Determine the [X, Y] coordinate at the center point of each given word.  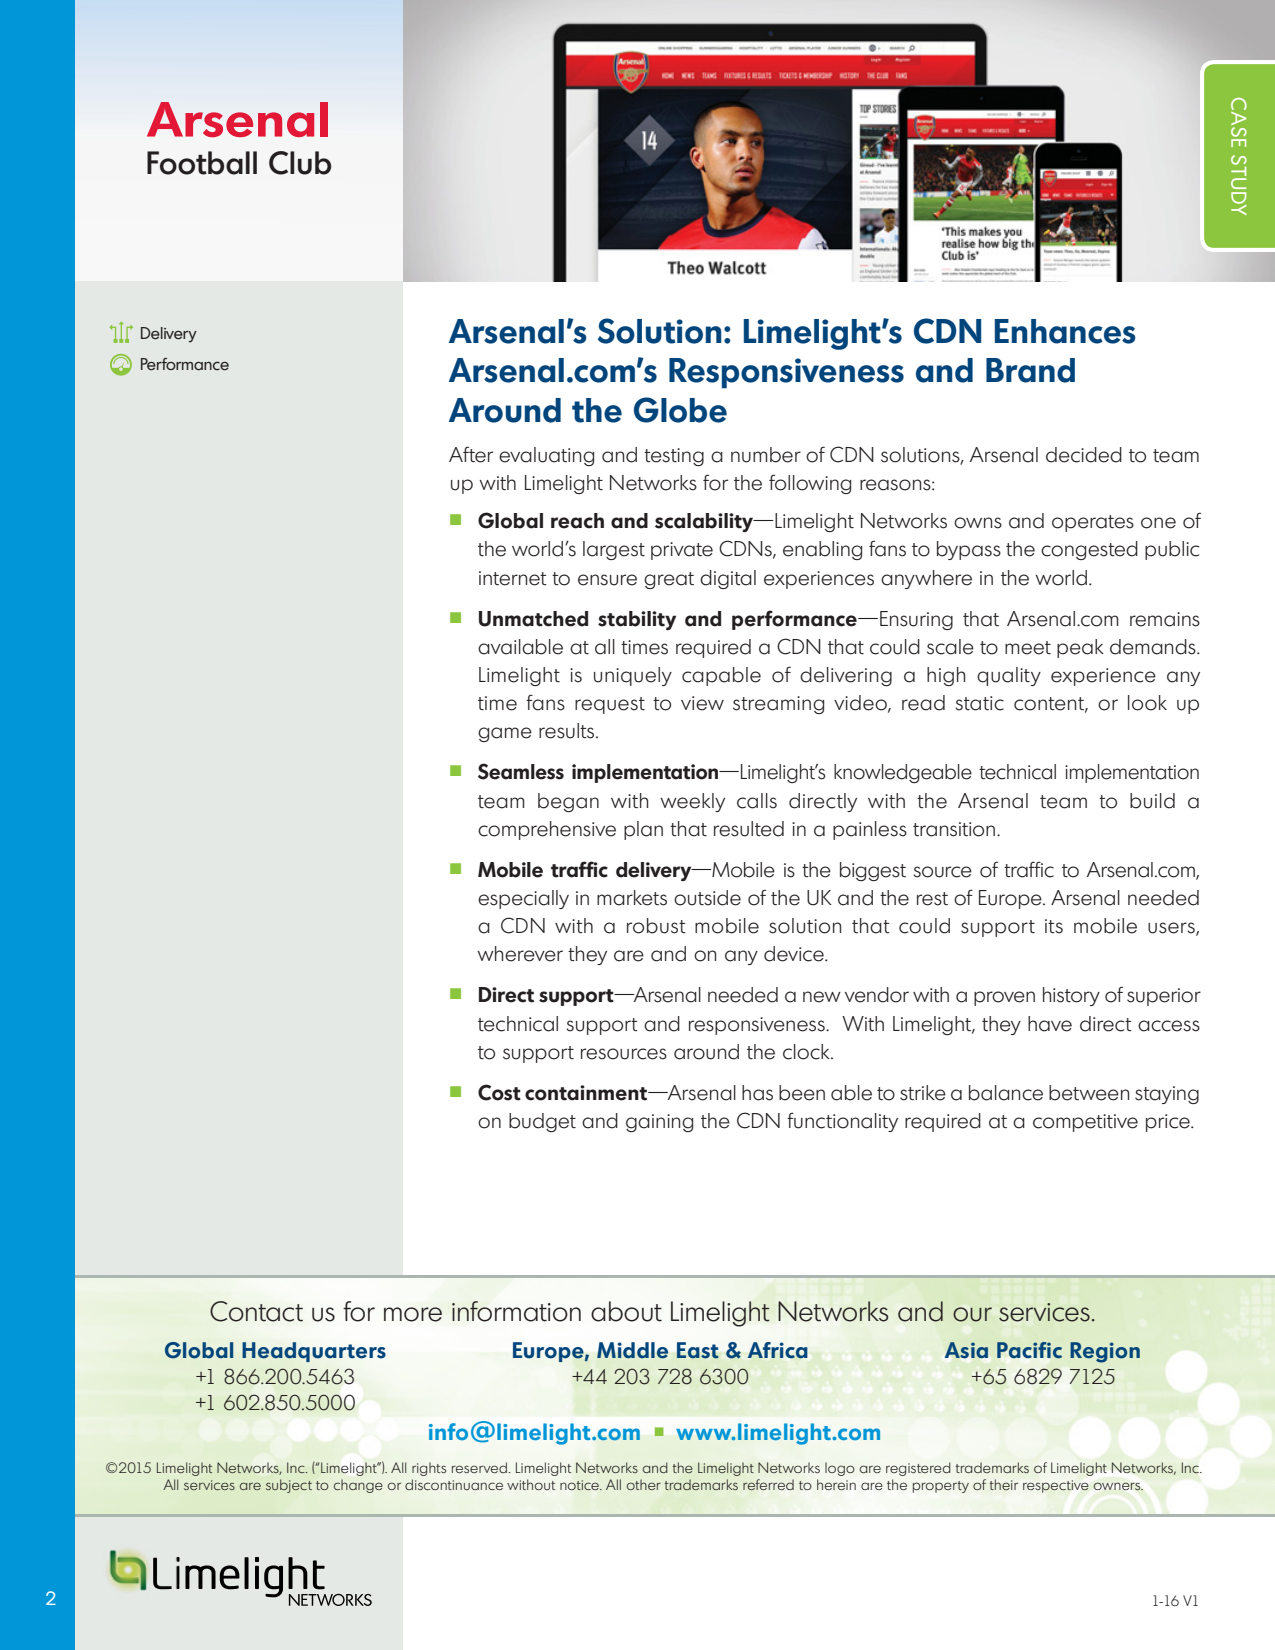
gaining [659, 1123]
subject [289, 1486]
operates [1093, 523]
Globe [680, 410]
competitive [1085, 1123]
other [644, 1484]
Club [300, 163]
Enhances [1065, 331]
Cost [499, 1092]
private [682, 551]
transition [954, 829]
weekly [692, 802]
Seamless [521, 771]
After [471, 454]
